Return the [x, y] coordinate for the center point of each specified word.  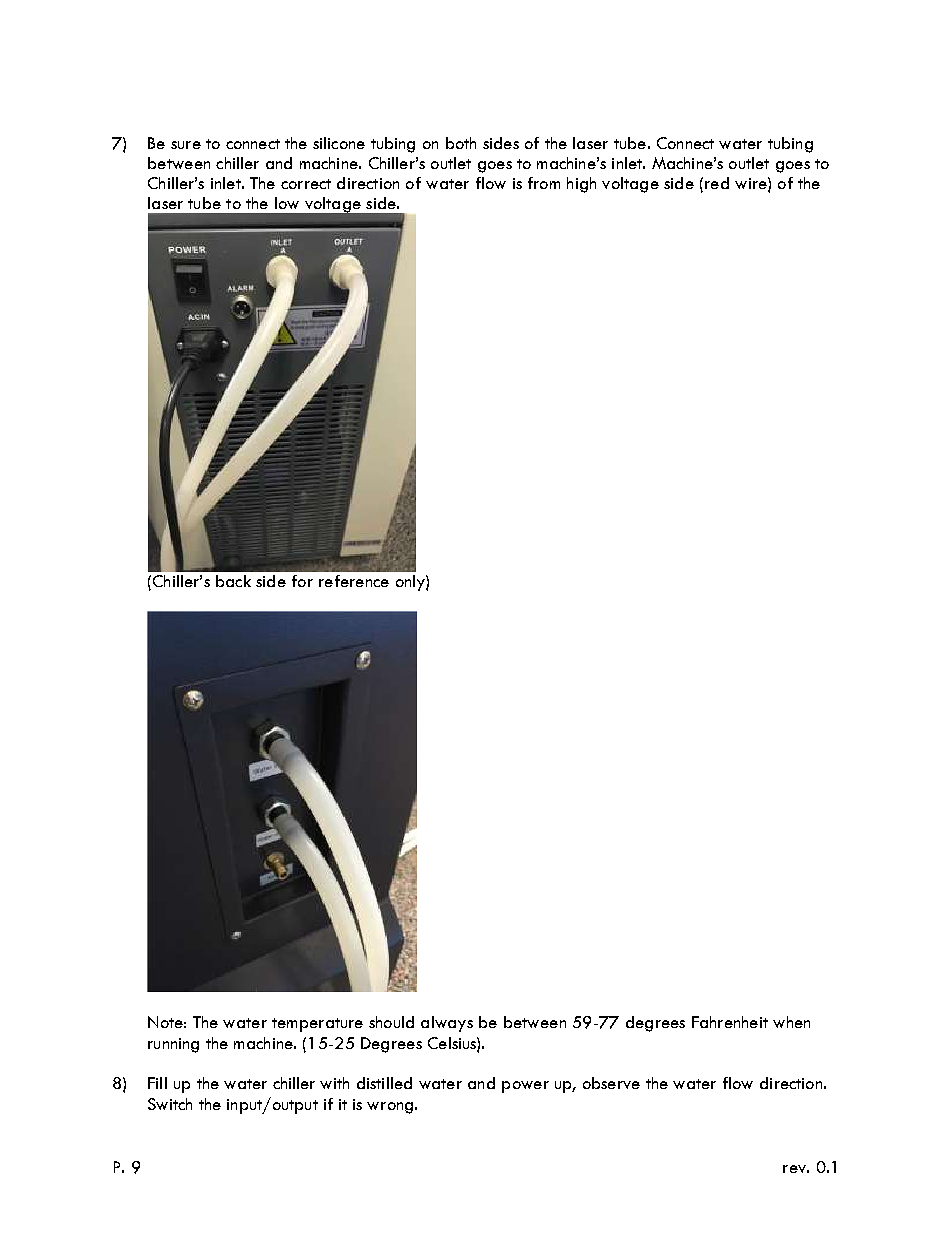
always [447, 1024]
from [544, 183]
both [461, 143]
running [173, 1045]
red [717, 183]
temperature [317, 1025]
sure [186, 145]
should [391, 1022]
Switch [170, 1104]
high [581, 185]
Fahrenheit [730, 1022]
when [791, 1022]
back [233, 581]
